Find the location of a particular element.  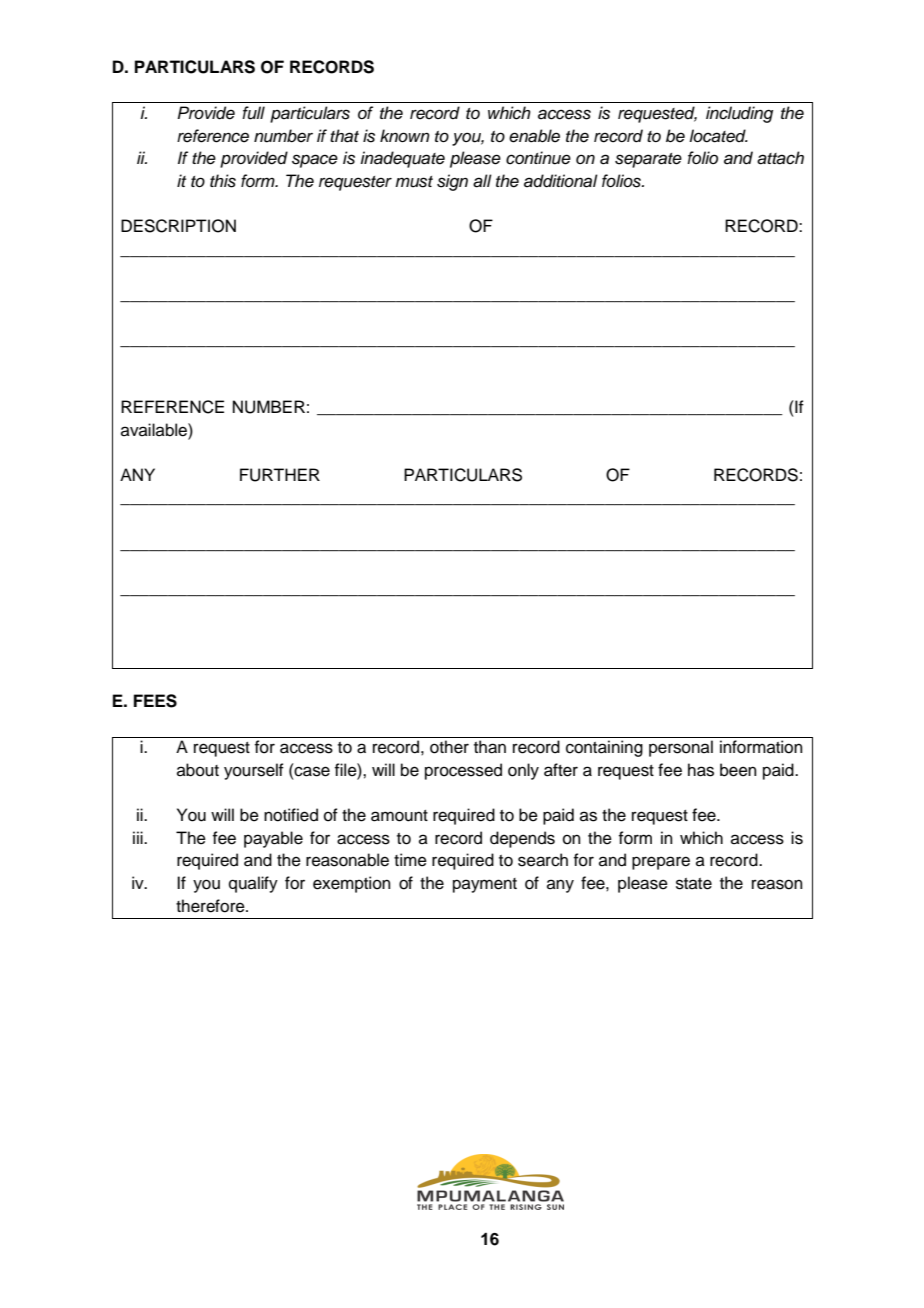

additional is located at coordinates (561, 181).
